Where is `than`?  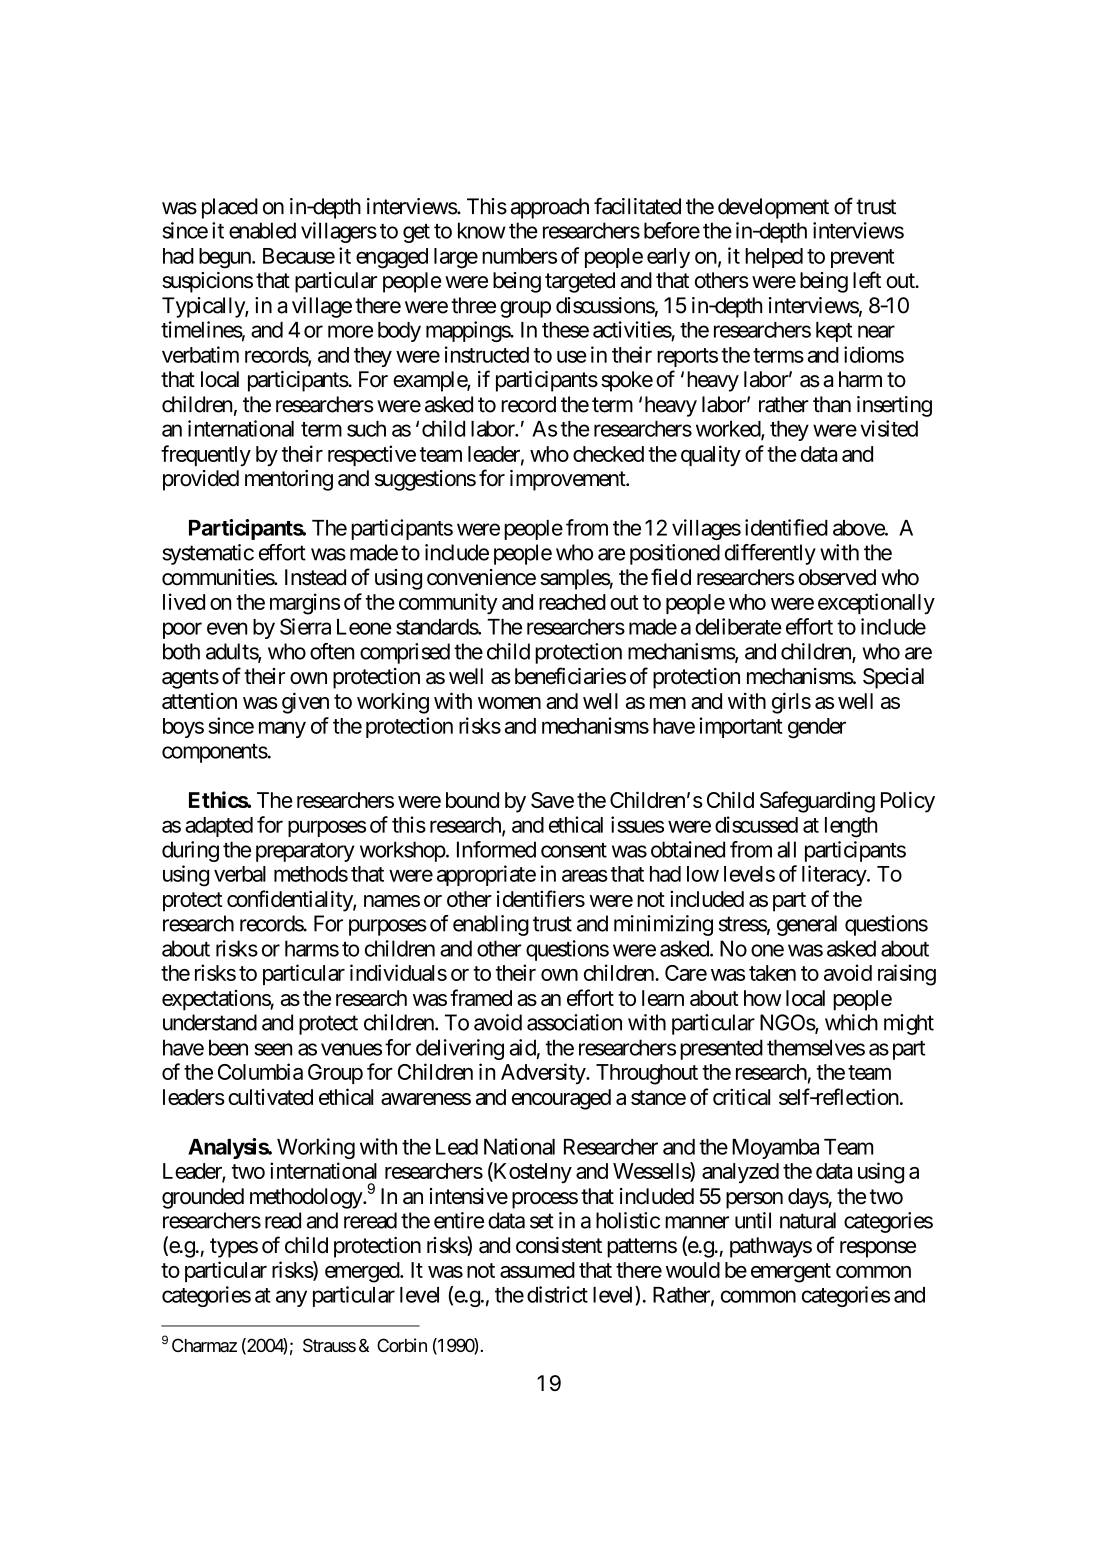
than is located at coordinates (832, 404).
